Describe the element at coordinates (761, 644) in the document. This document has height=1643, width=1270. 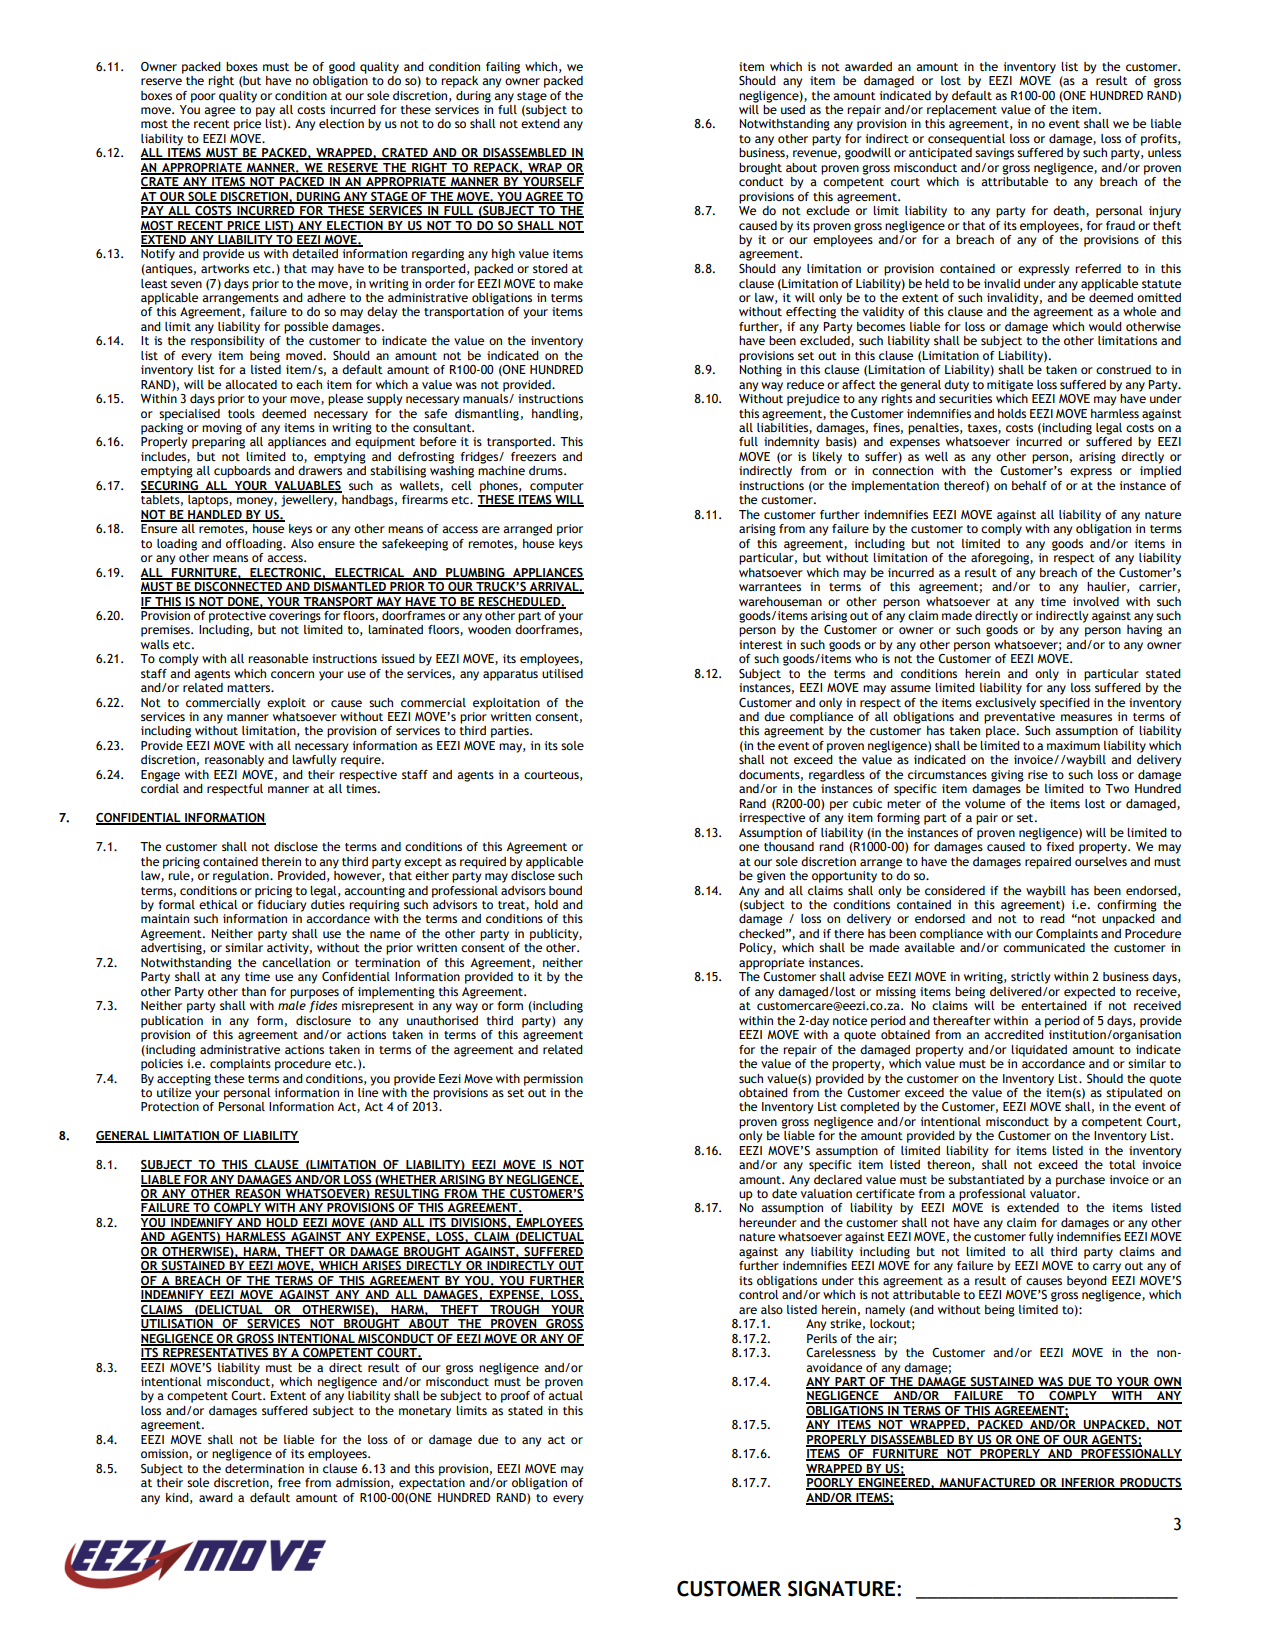
I see `interest` at that location.
